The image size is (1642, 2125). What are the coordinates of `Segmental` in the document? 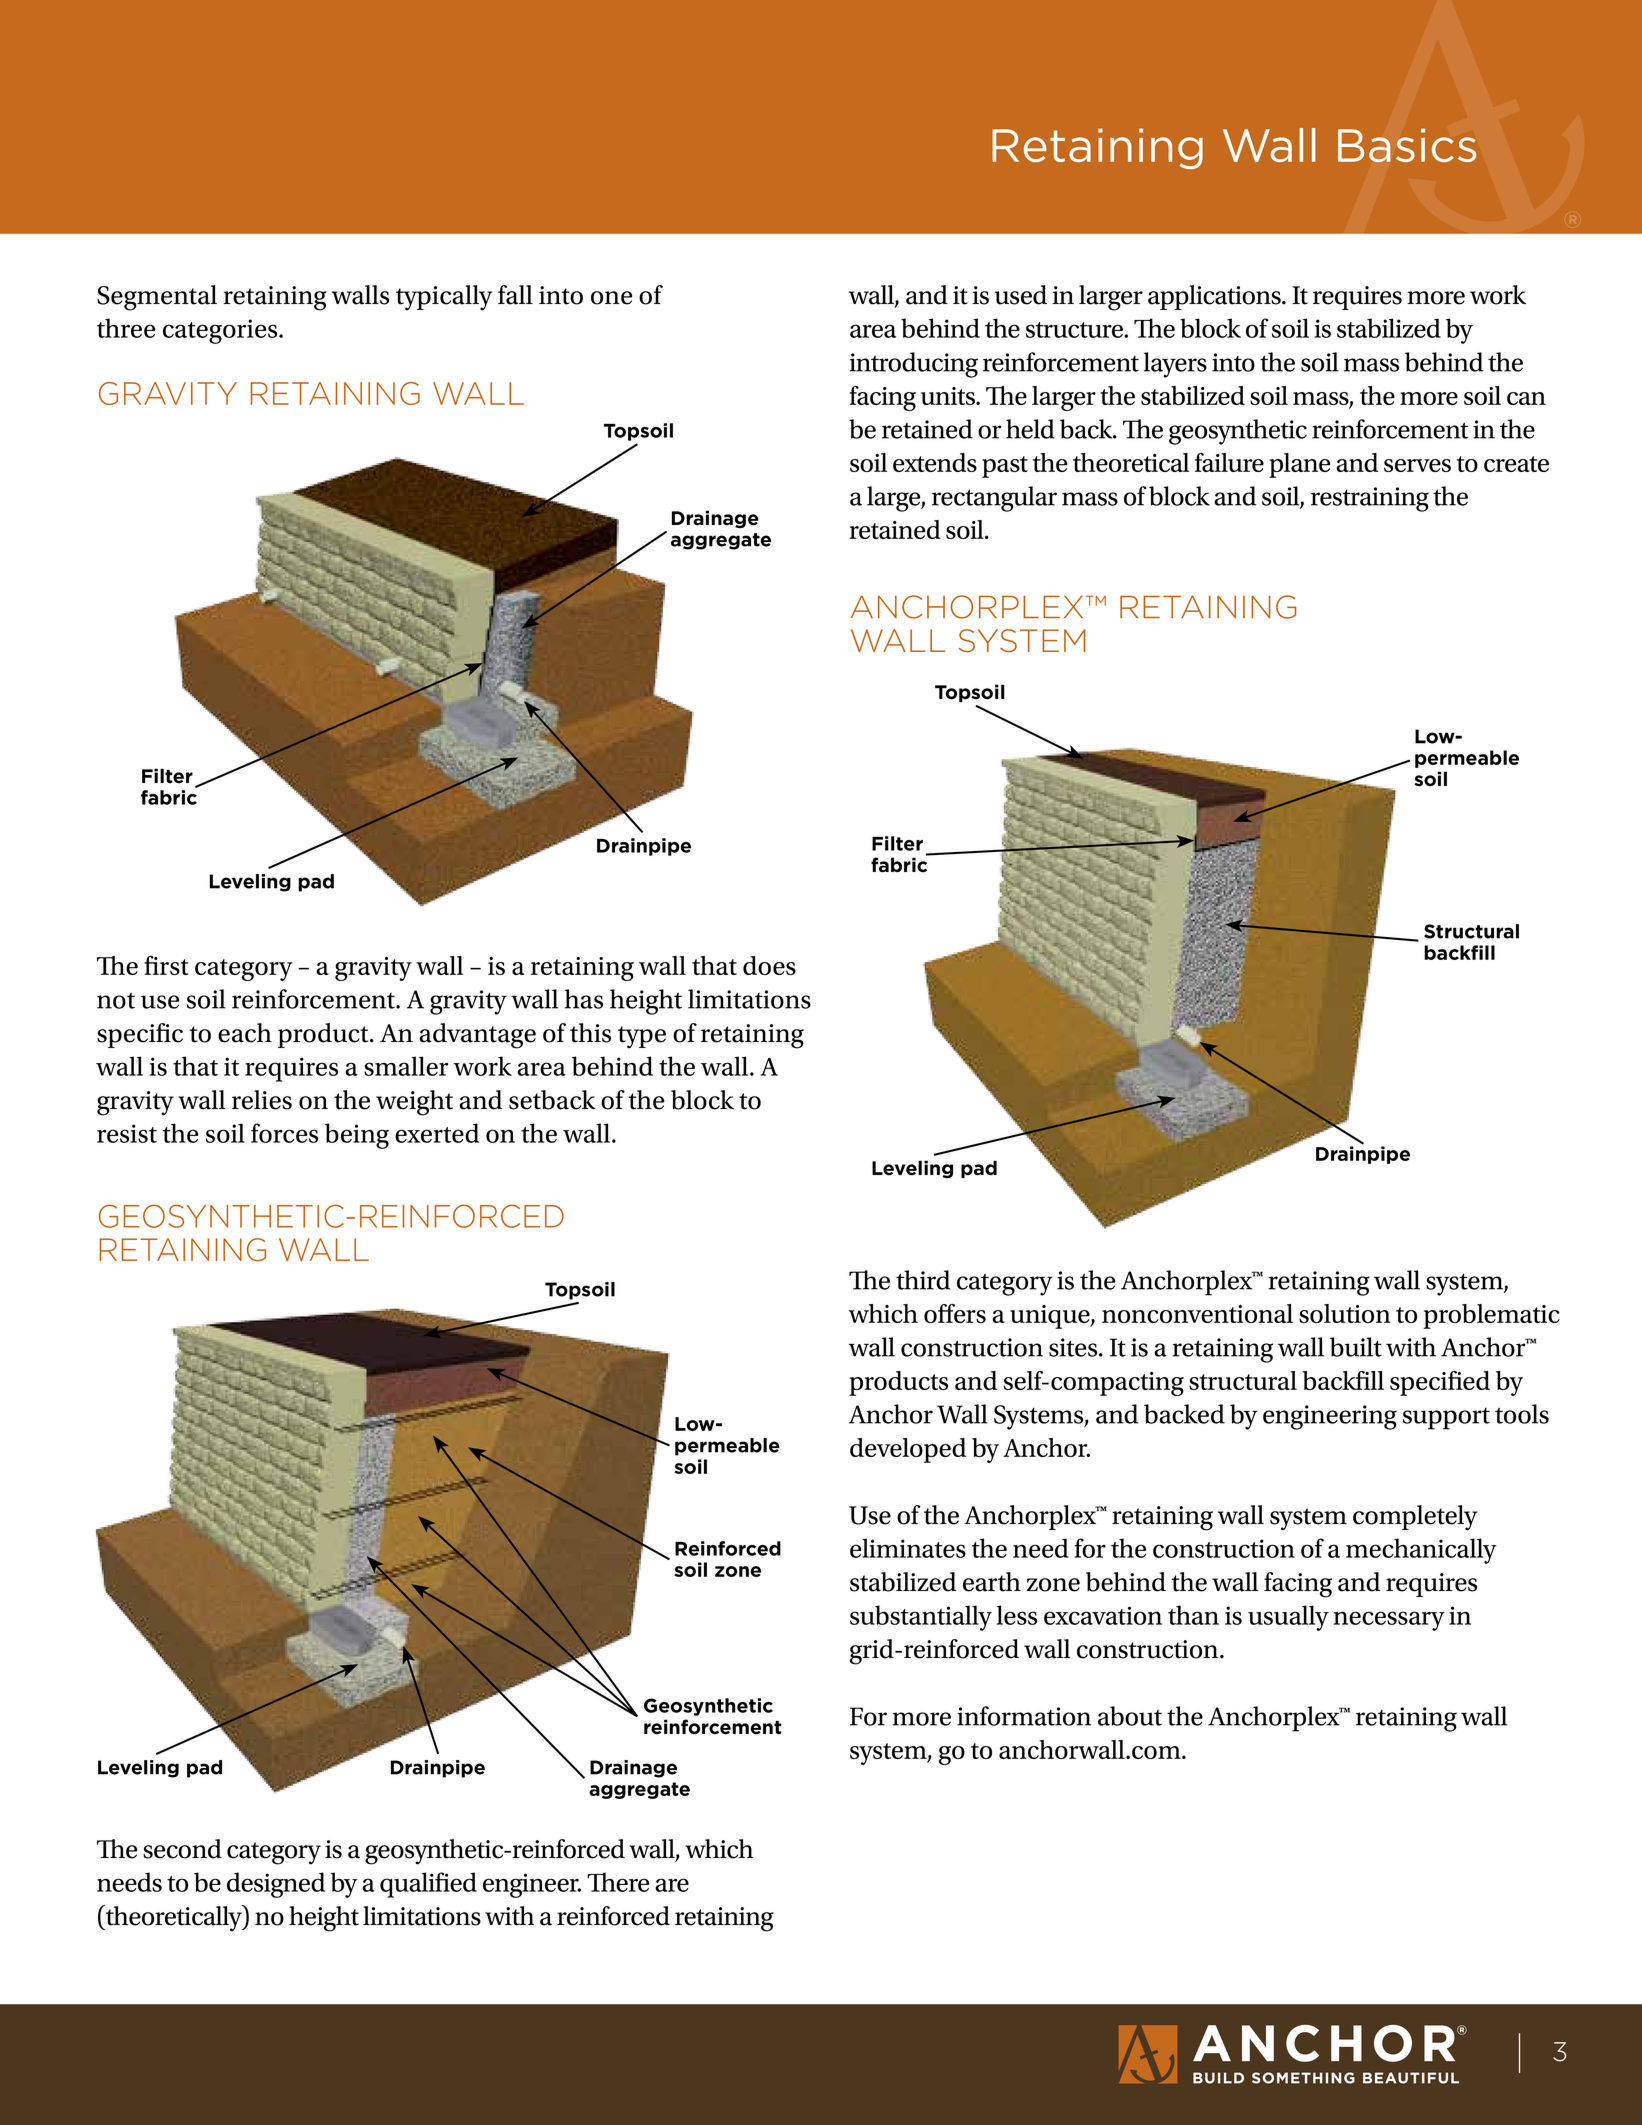 It's located at (157, 298).
